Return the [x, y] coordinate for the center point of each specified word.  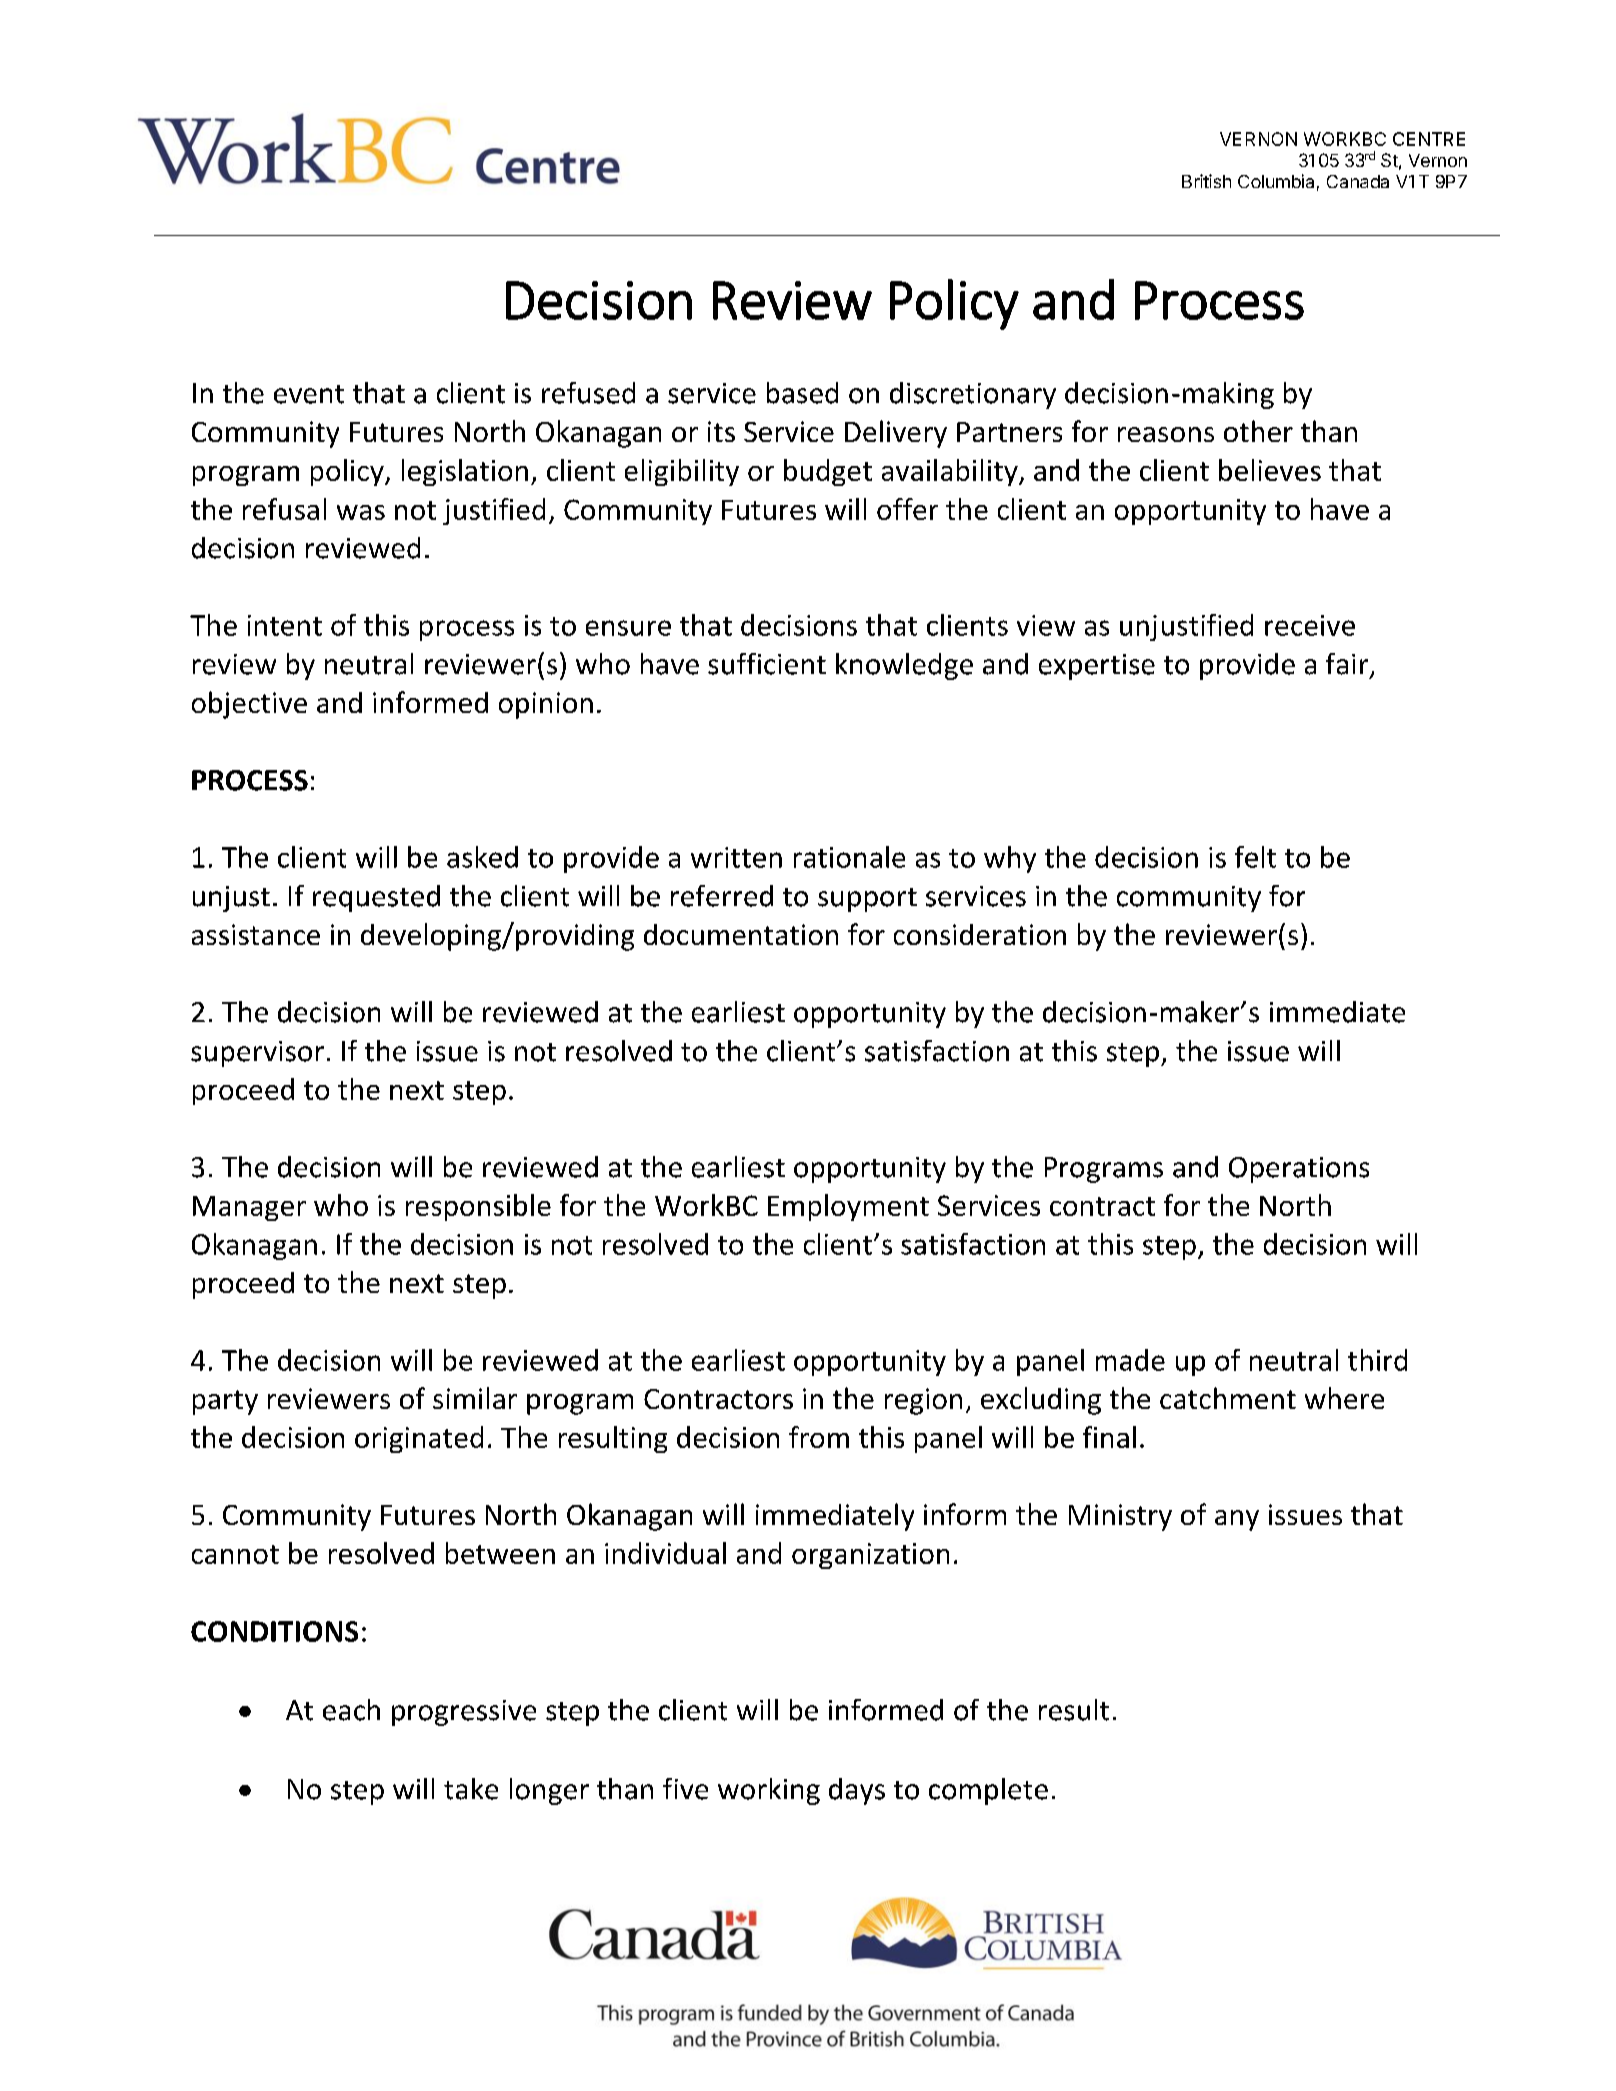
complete [988, 1791]
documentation [741, 934]
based [802, 393]
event [309, 394]
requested [376, 898]
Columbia [1276, 181]
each [351, 1710]
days [857, 1791]
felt [1255, 857]
